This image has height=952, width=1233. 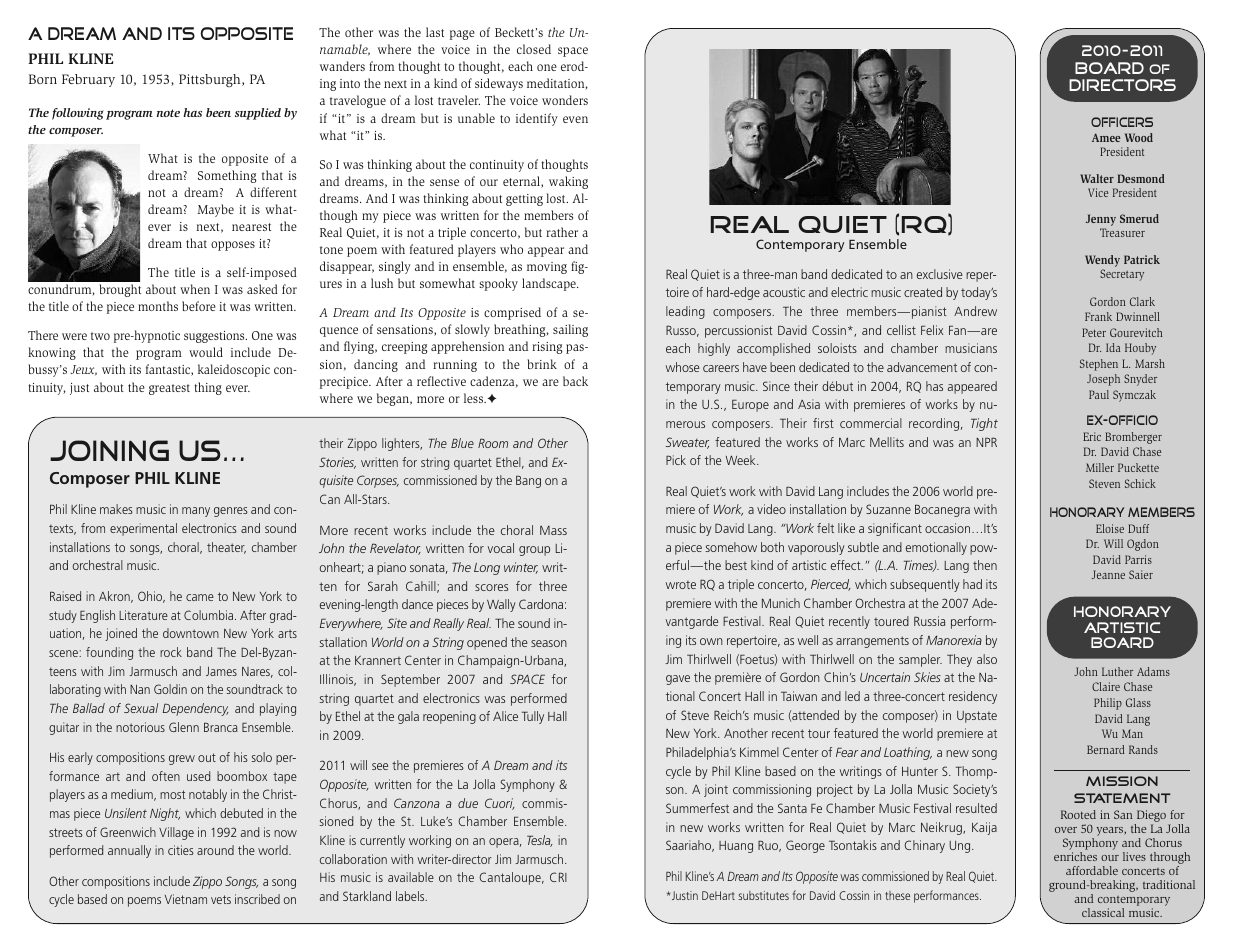 What do you see at coordinates (1122, 122) in the image?
I see `OFFICERS` at bounding box center [1122, 122].
